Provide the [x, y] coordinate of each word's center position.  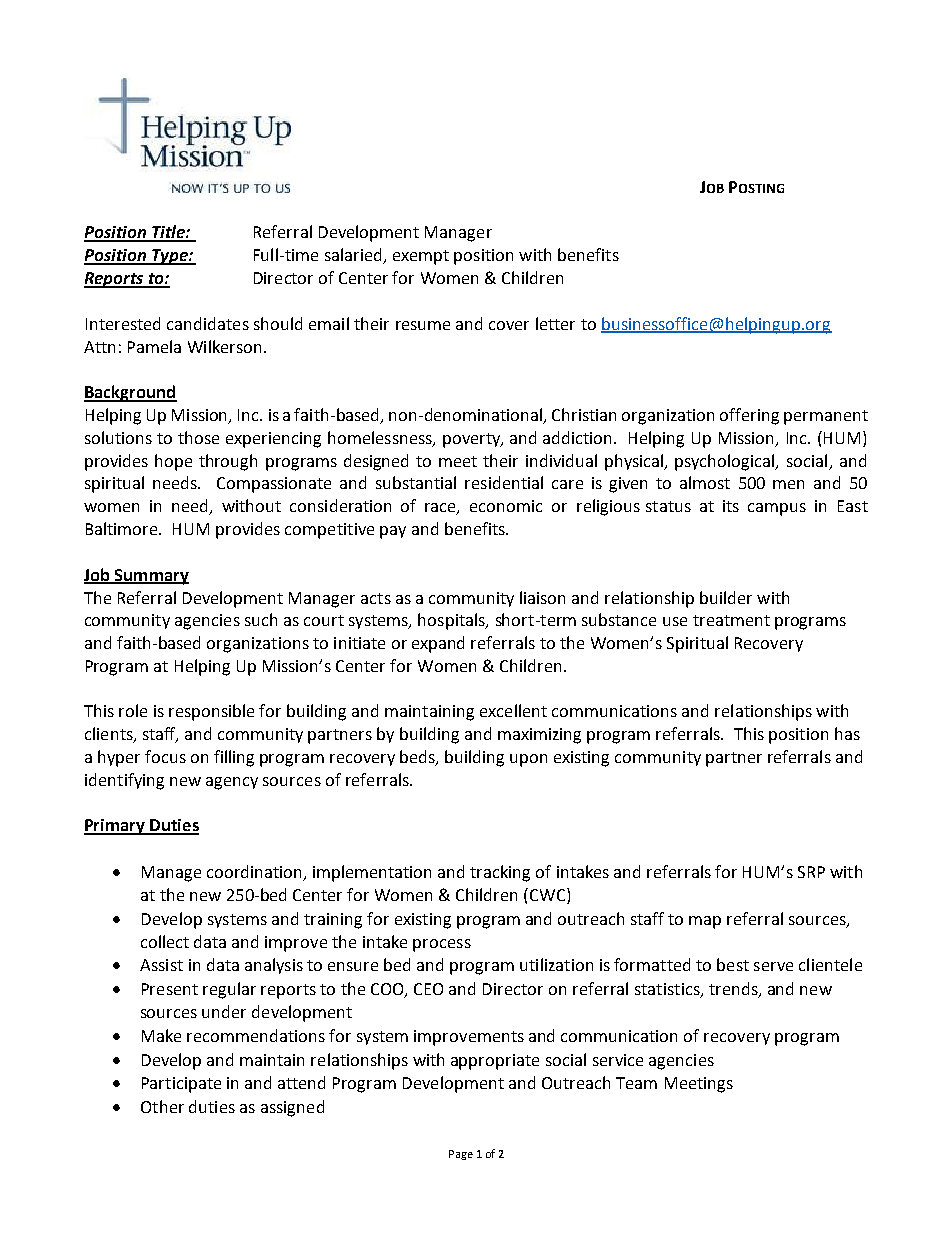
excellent [513, 710]
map [705, 922]
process [442, 945]
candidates [208, 323]
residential [504, 482]
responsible [211, 712]
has [847, 733]
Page [461, 1155]
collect [165, 941]
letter [555, 323]
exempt [421, 257]
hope [173, 462]
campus [777, 509]
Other [162, 1106]
